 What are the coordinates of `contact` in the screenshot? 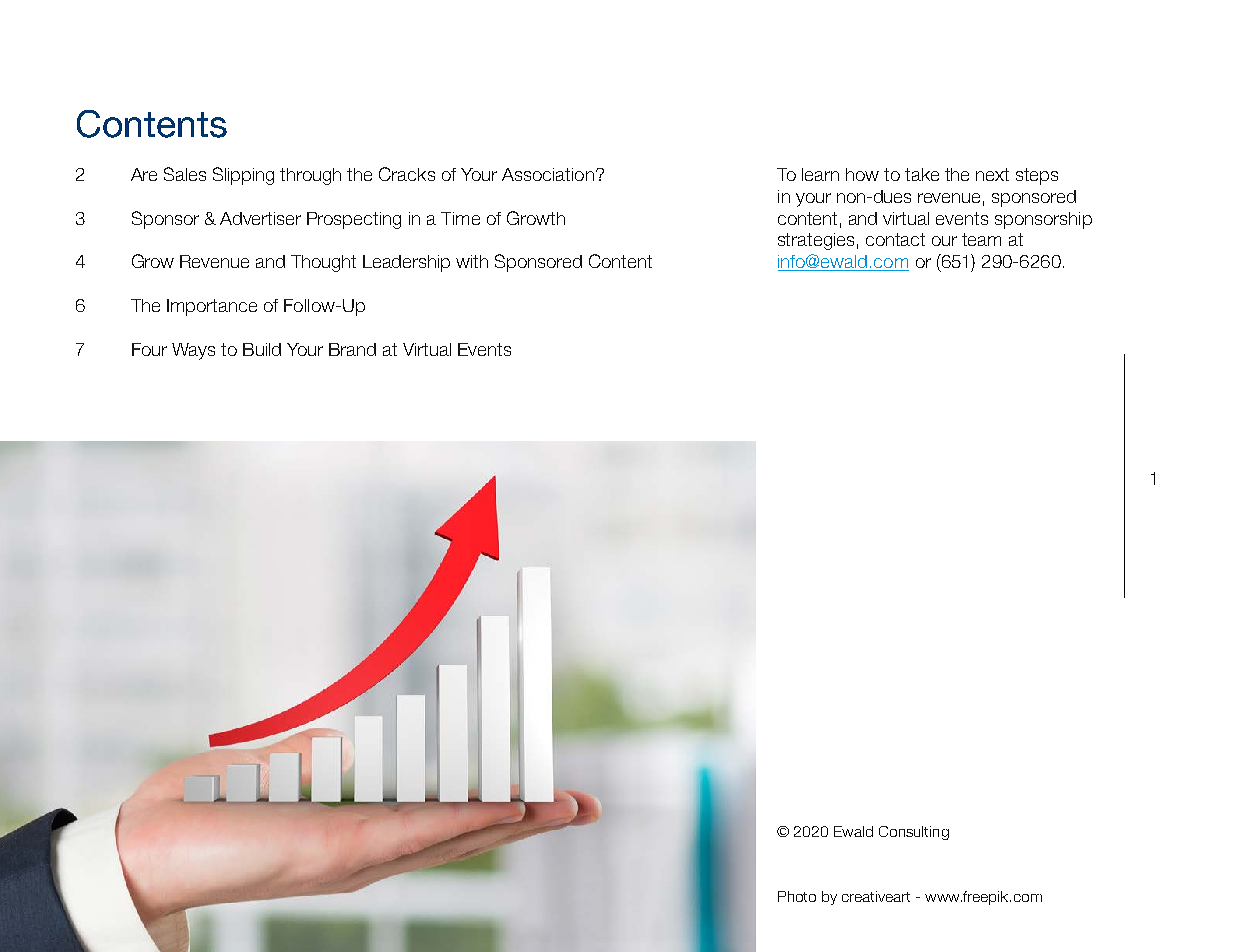 It's located at (895, 239).
